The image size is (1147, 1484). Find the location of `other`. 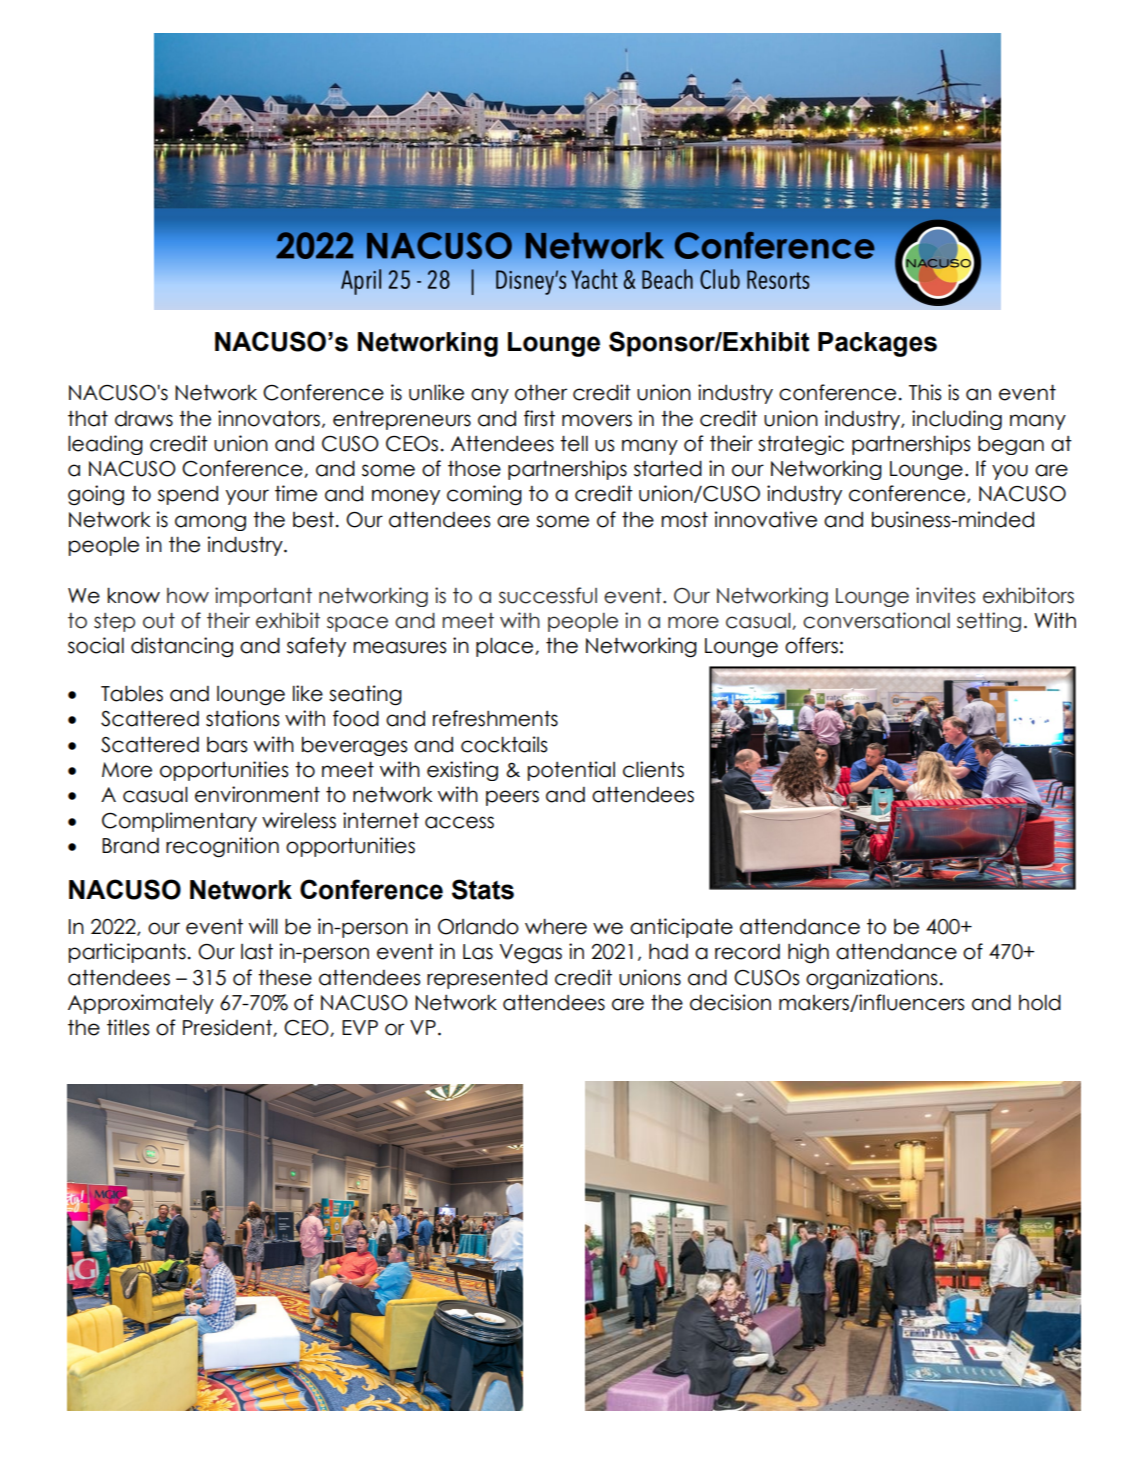

other is located at coordinates (541, 392).
